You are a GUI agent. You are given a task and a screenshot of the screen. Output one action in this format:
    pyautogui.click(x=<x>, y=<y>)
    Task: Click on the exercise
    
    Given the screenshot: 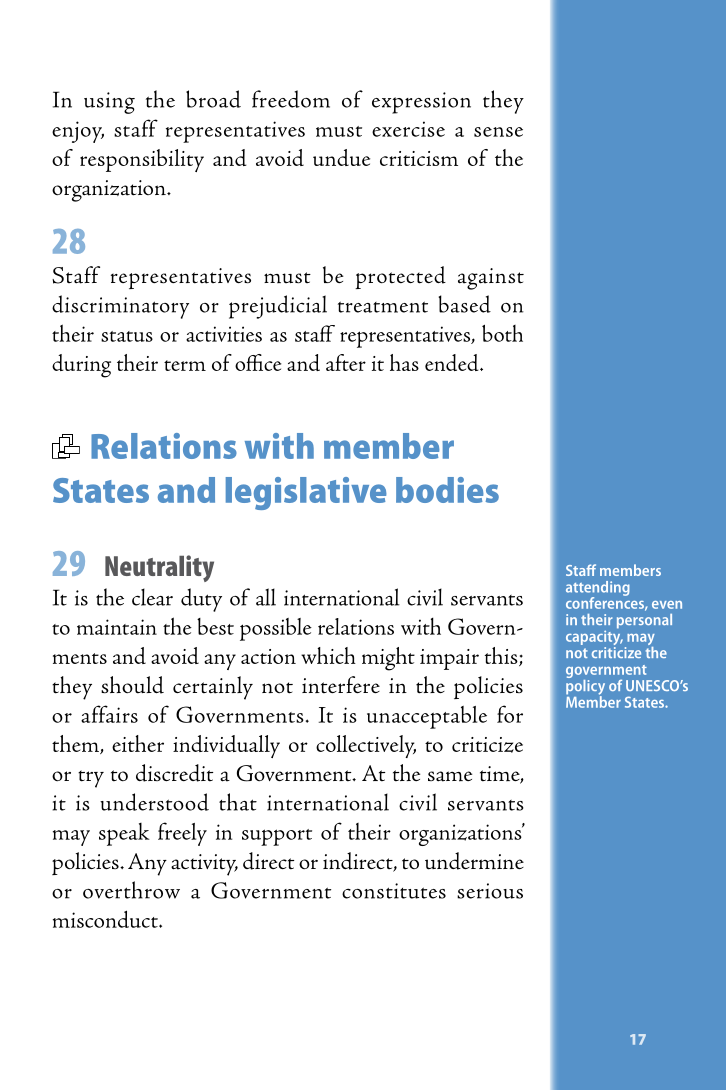 What is the action you would take?
    pyautogui.click(x=408, y=129)
